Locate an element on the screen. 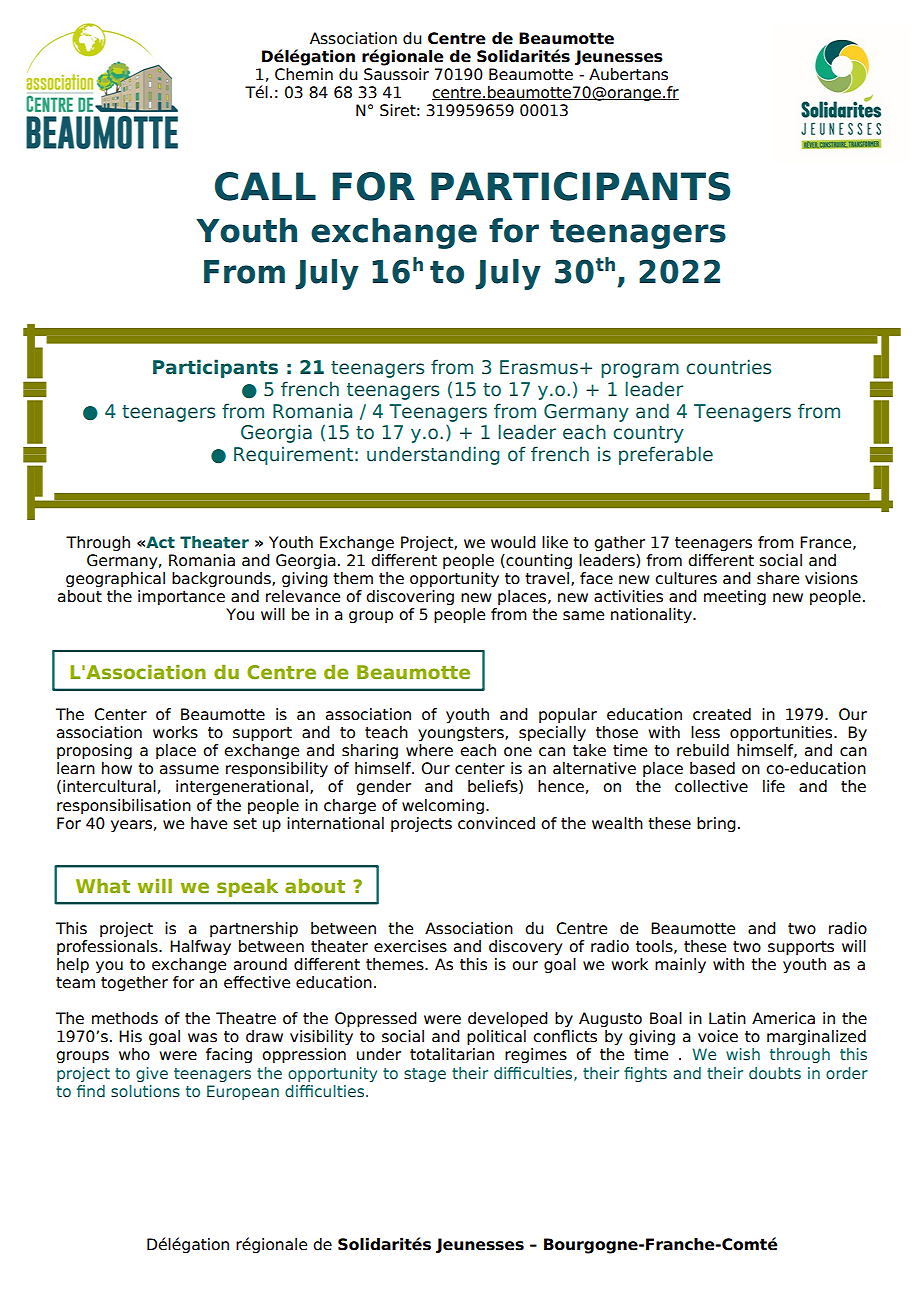 The width and height of the screenshot is (924, 1308). opportunities is located at coordinates (782, 733).
